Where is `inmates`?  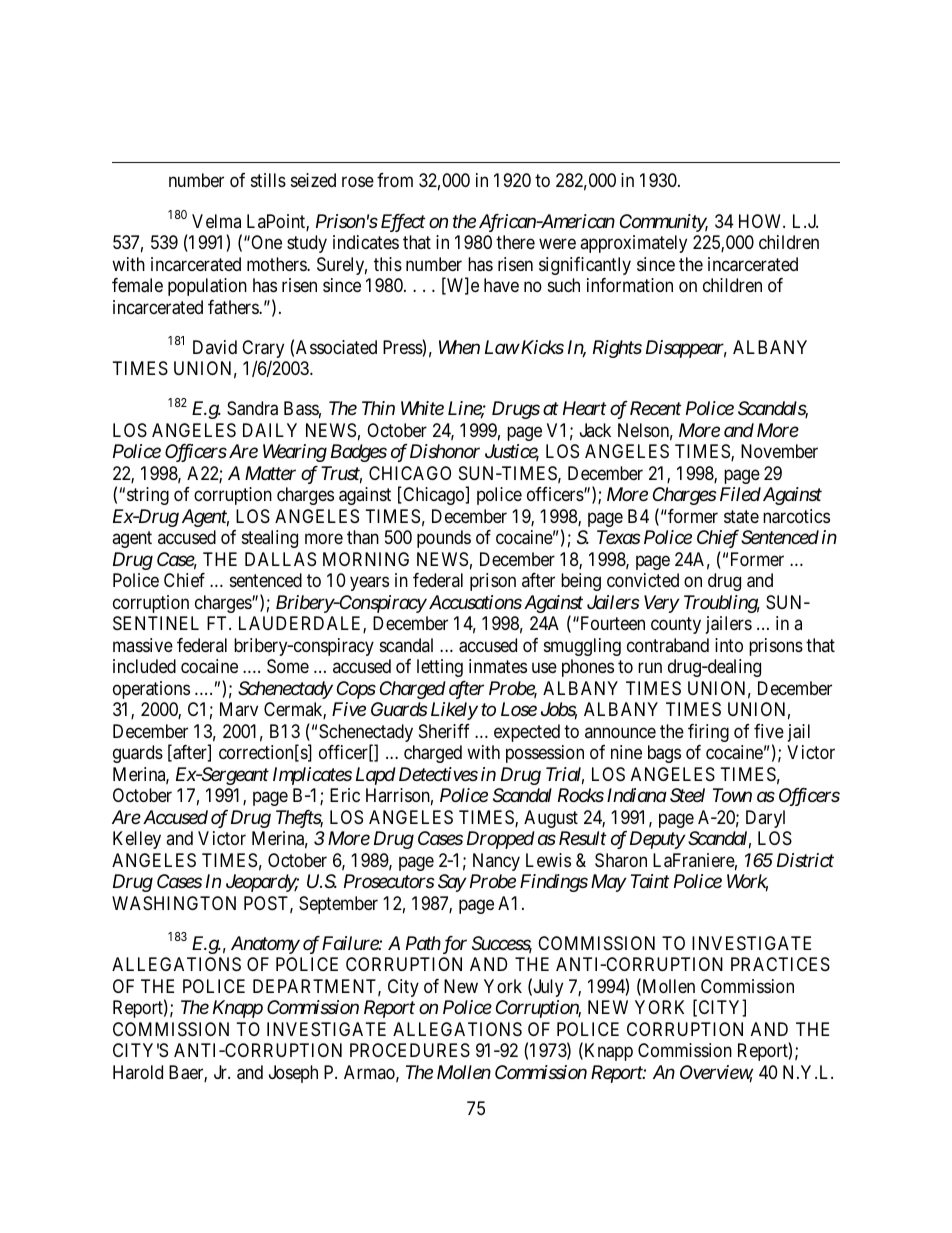
inmates is located at coordinates (498, 666).
